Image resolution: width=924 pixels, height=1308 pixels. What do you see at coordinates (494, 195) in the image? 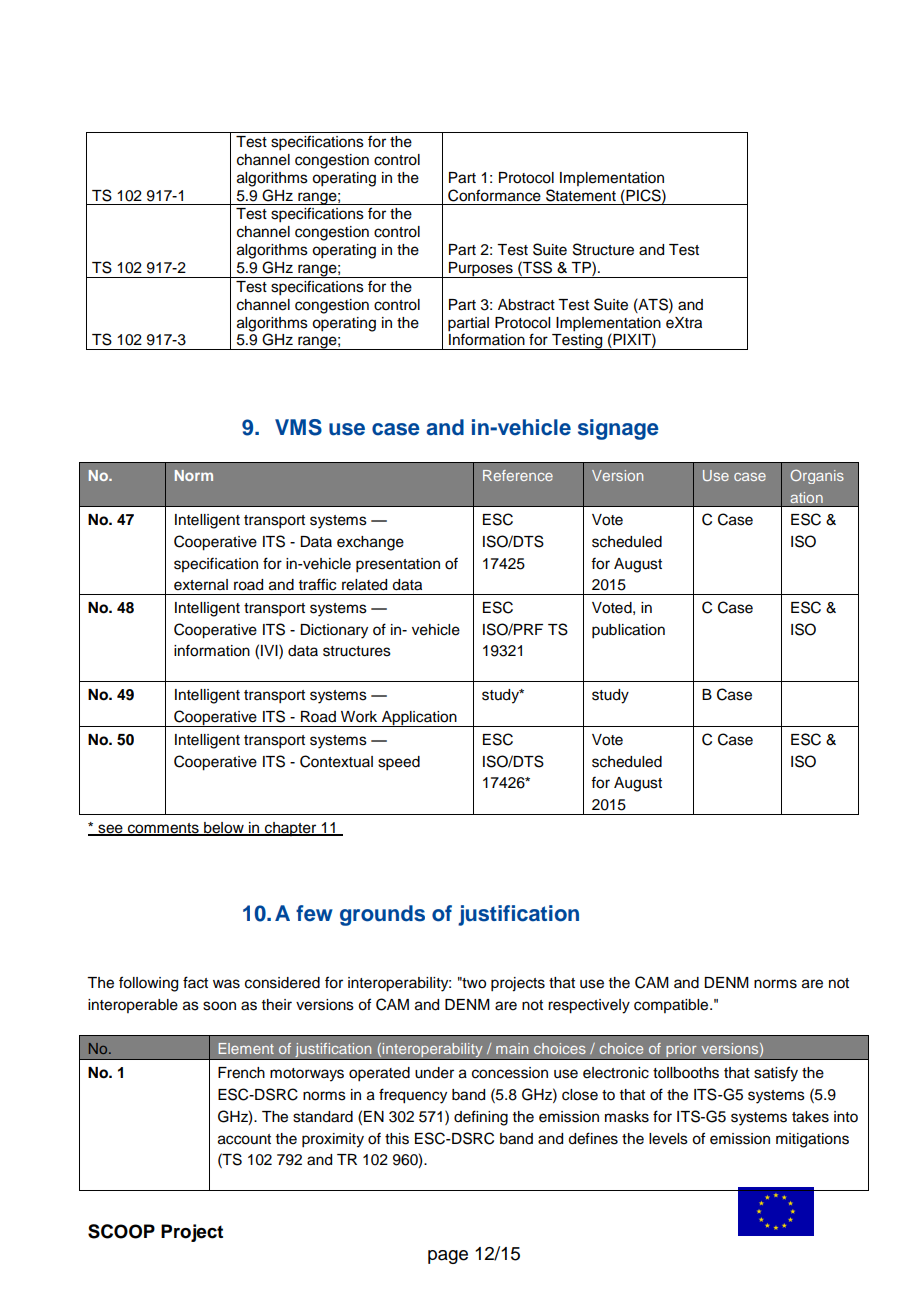
I see `Conformance` at bounding box center [494, 195].
